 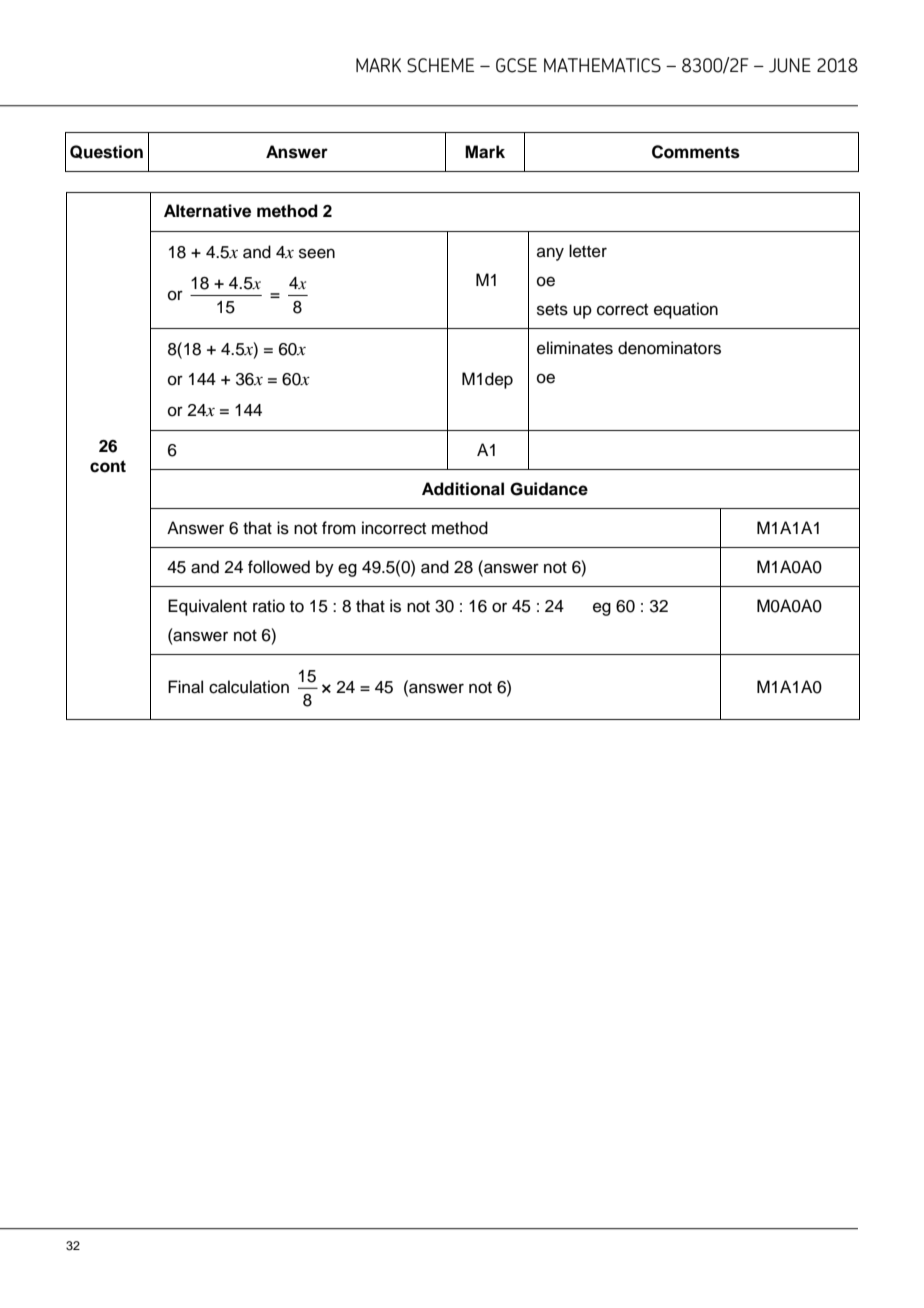 What do you see at coordinates (269, 606) in the document?
I see `ratio` at bounding box center [269, 606].
